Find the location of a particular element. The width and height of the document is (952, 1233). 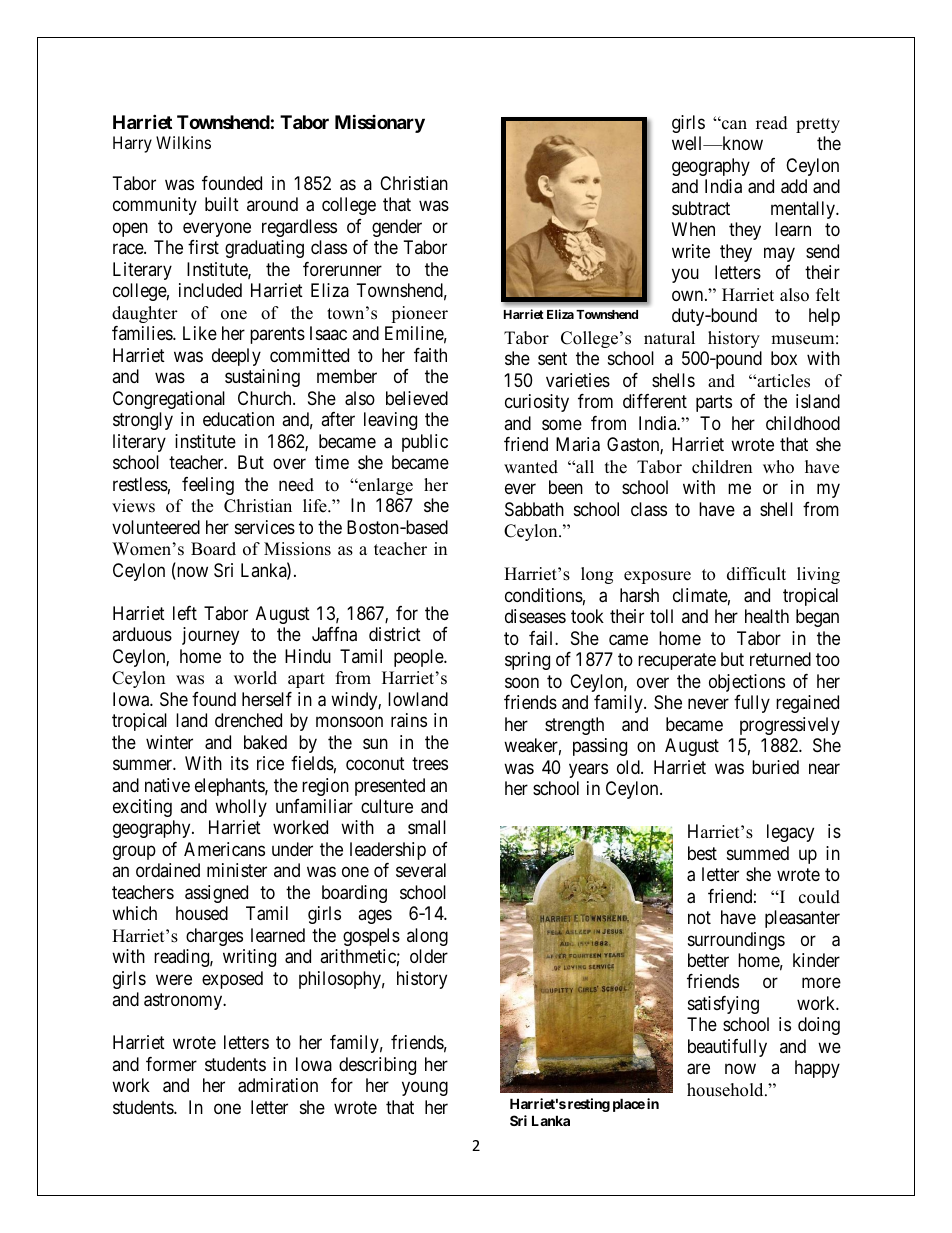

health is located at coordinates (767, 616).
